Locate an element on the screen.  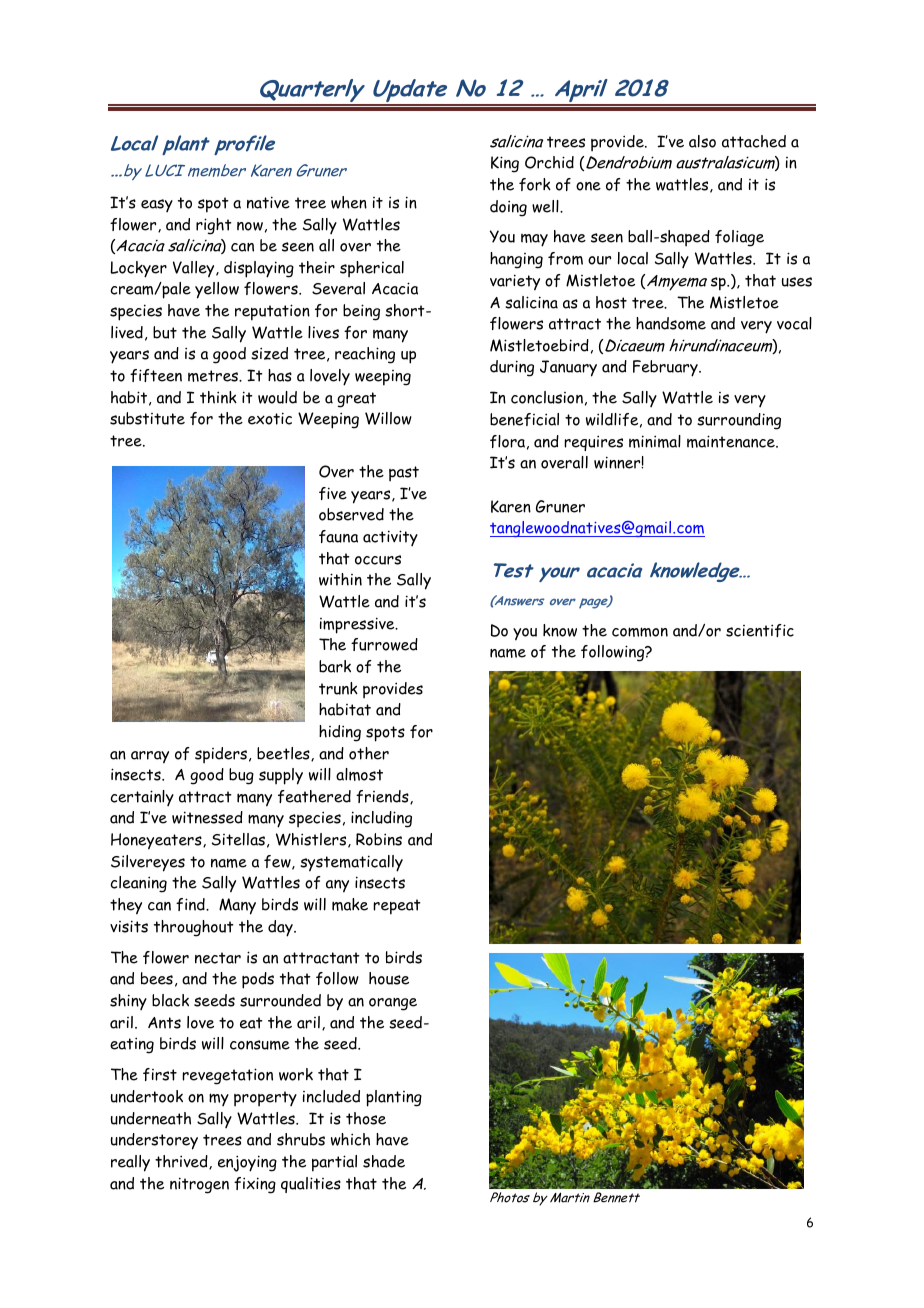
thrived is located at coordinates (182, 1162).
